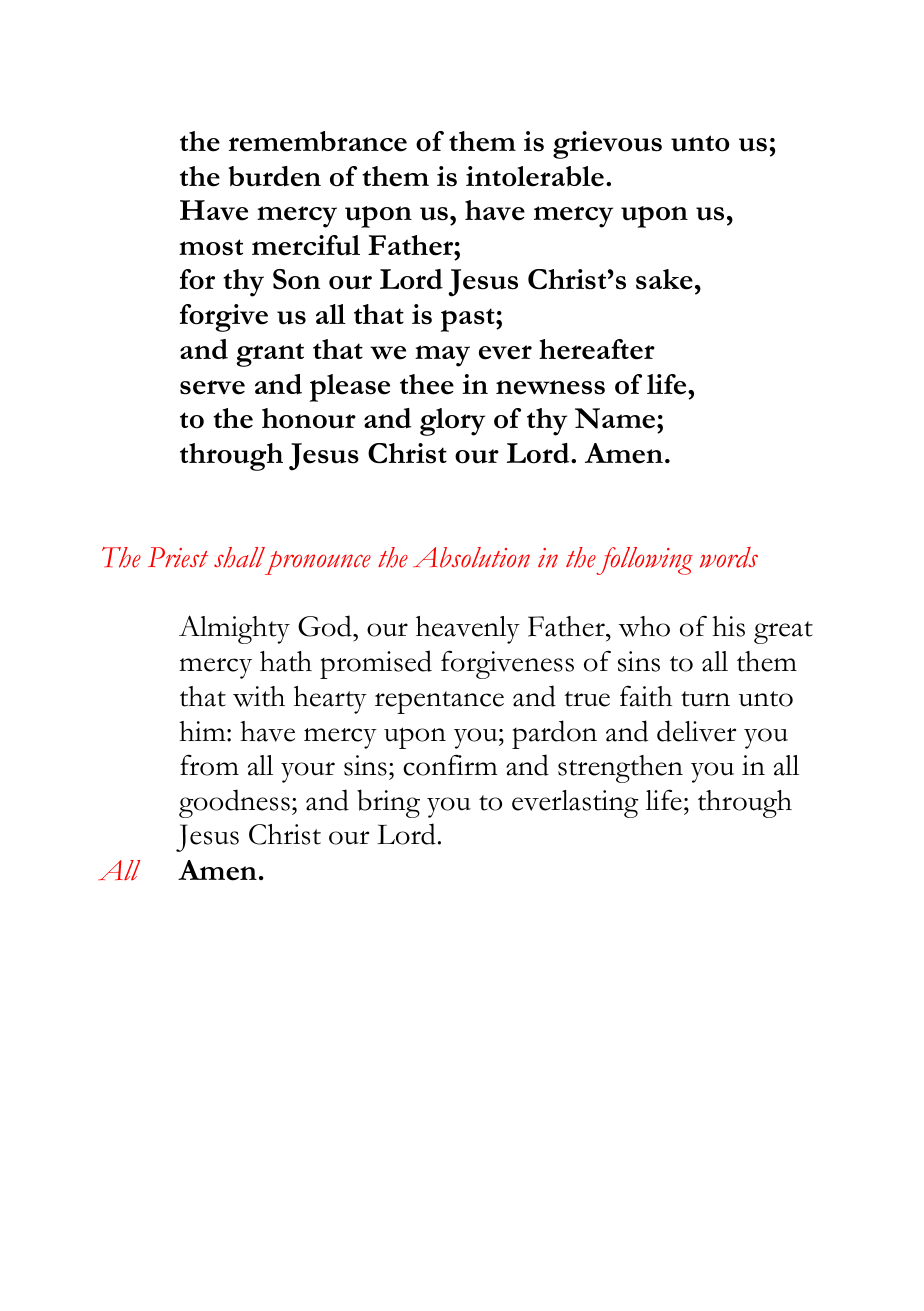  I want to click on glory, so click(452, 422).
